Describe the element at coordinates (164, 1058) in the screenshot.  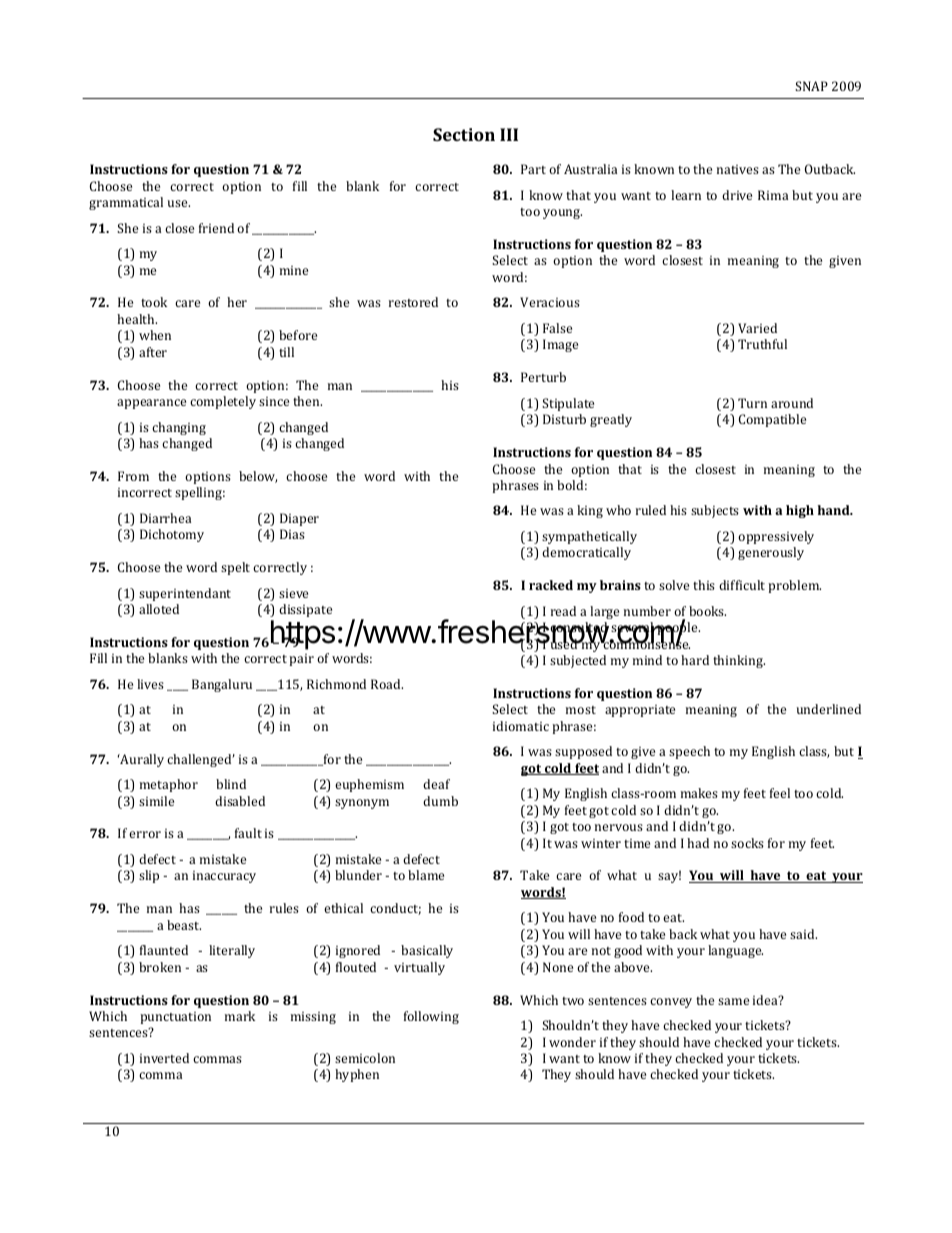
I see `inverted` at that location.
